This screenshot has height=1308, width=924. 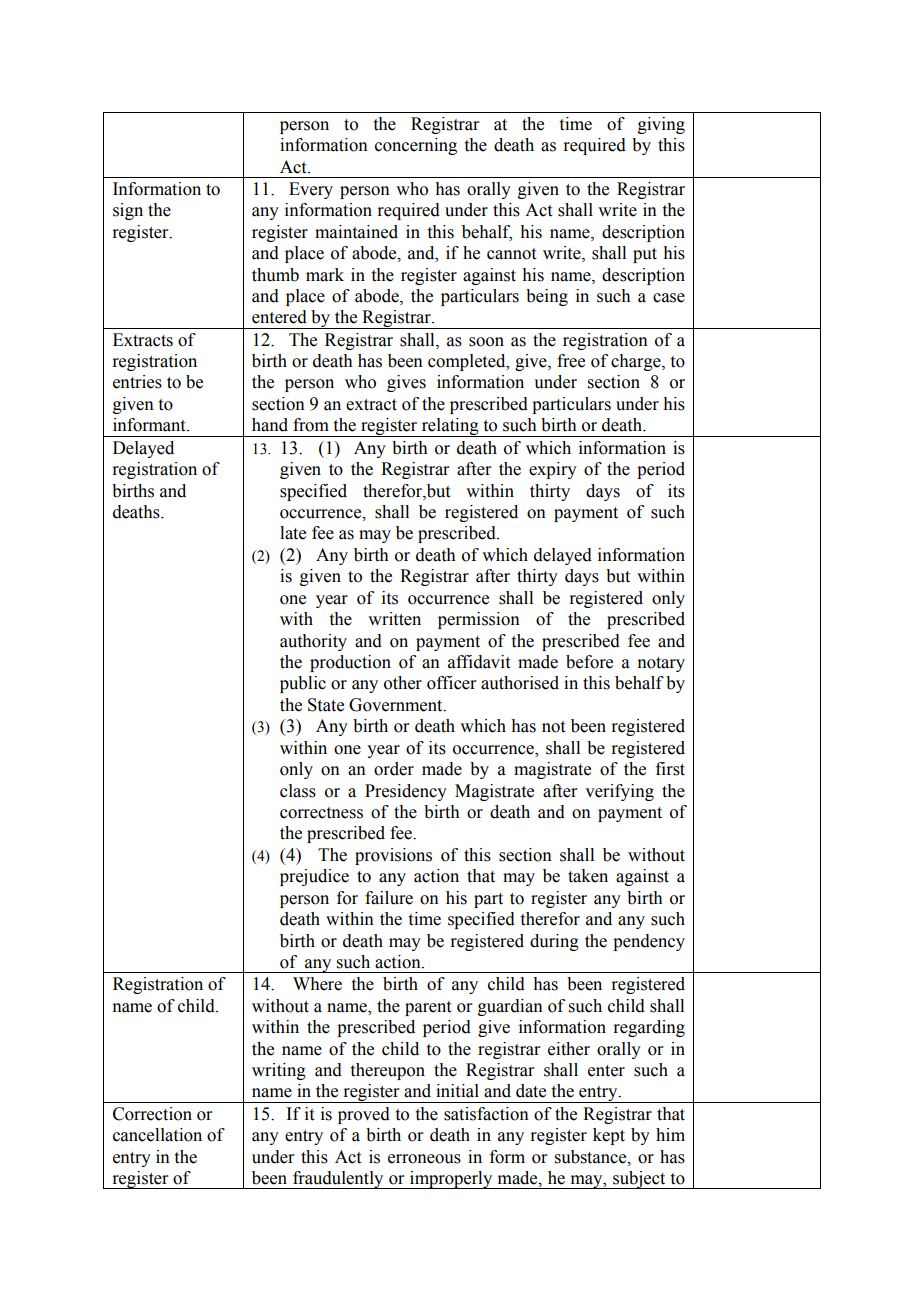 I want to click on before, so click(x=589, y=662).
